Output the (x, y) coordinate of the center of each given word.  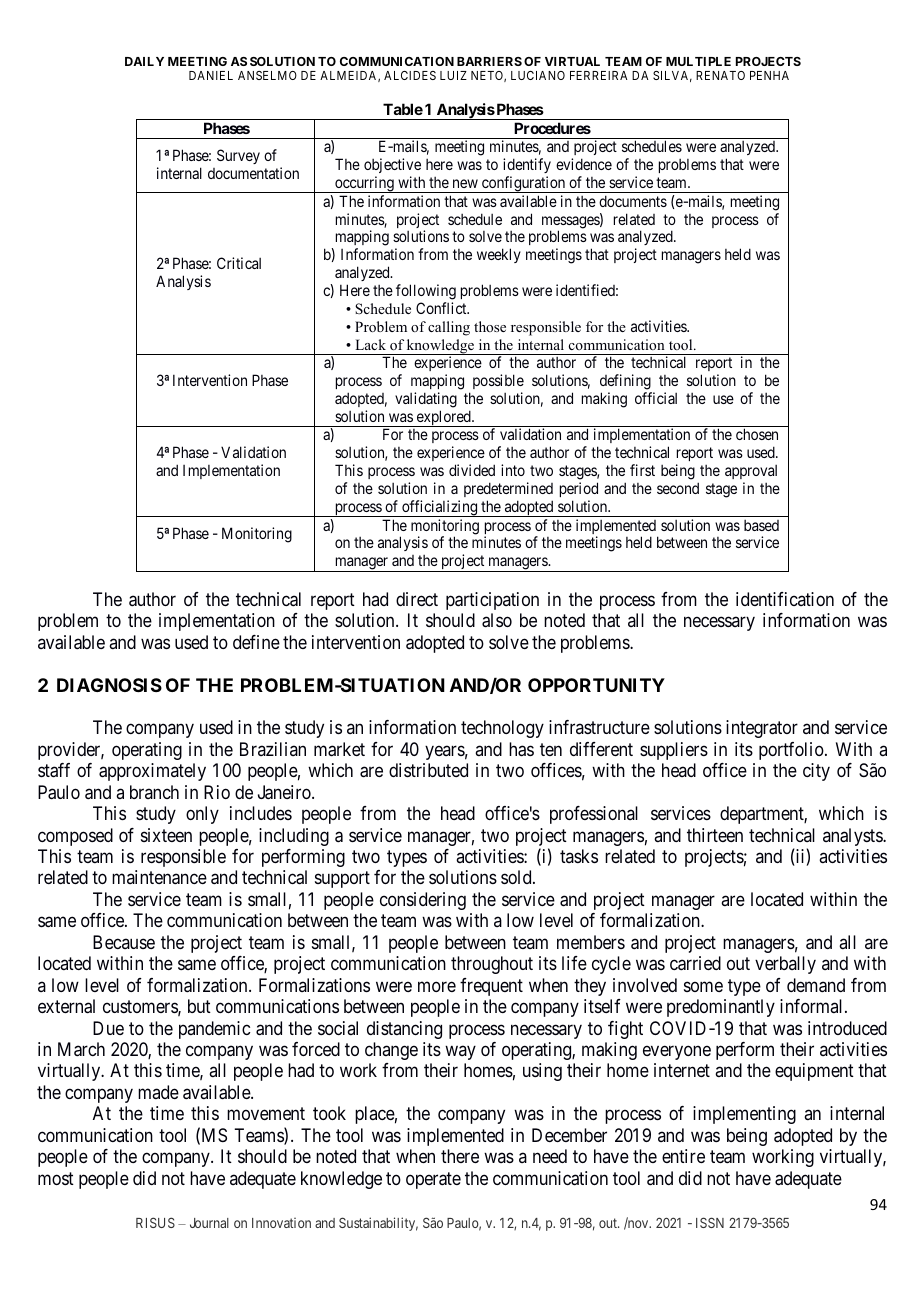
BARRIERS (489, 61)
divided (472, 470)
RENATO (720, 75)
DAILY (144, 61)
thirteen (715, 835)
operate (433, 1180)
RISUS (155, 1222)
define (256, 642)
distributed (428, 770)
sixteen (166, 835)
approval (751, 474)
